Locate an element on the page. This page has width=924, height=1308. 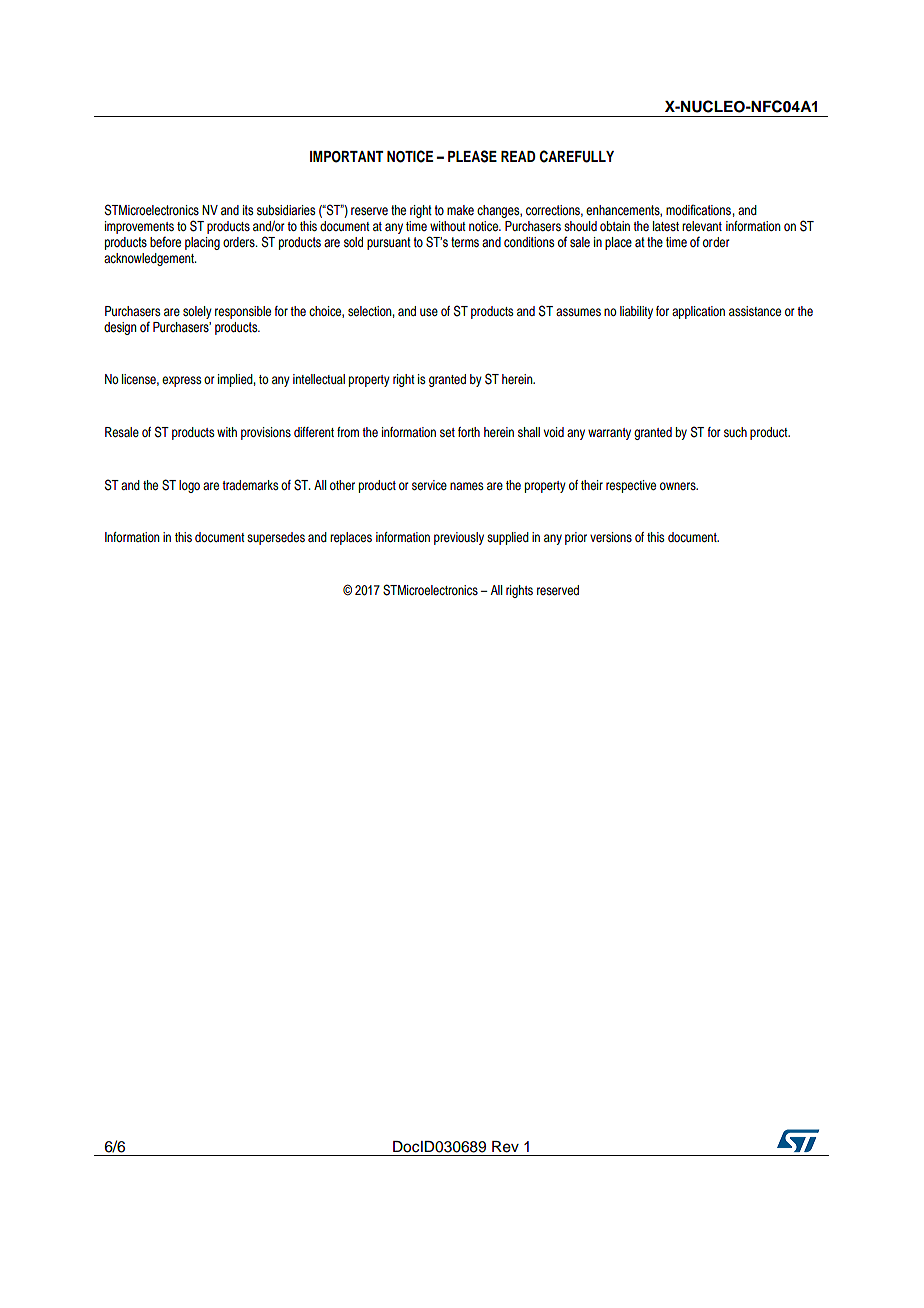
express is located at coordinates (181, 381).
